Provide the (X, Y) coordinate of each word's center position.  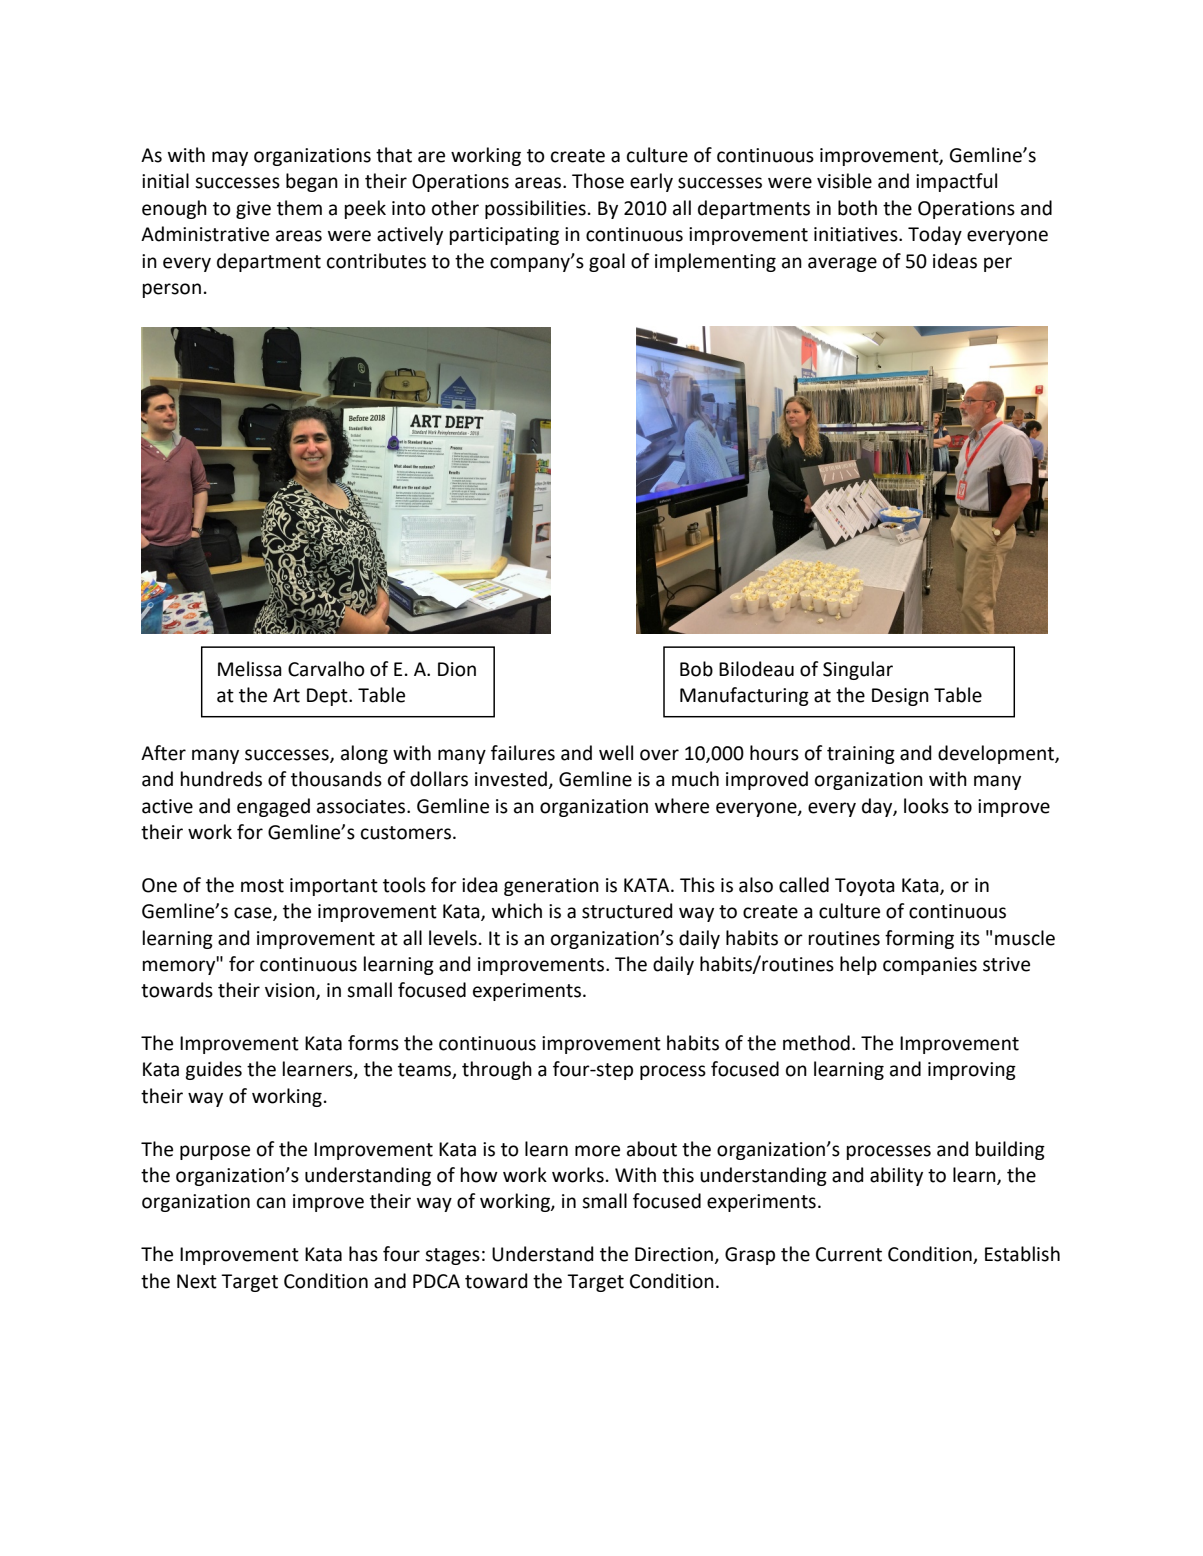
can (271, 1203)
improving (972, 1071)
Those (598, 181)
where (682, 806)
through (497, 1070)
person (172, 290)
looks (926, 806)
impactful (956, 182)
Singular (858, 670)
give (253, 210)
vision (291, 991)
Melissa (250, 669)
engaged (273, 807)
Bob (696, 669)
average (842, 264)
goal (607, 262)
